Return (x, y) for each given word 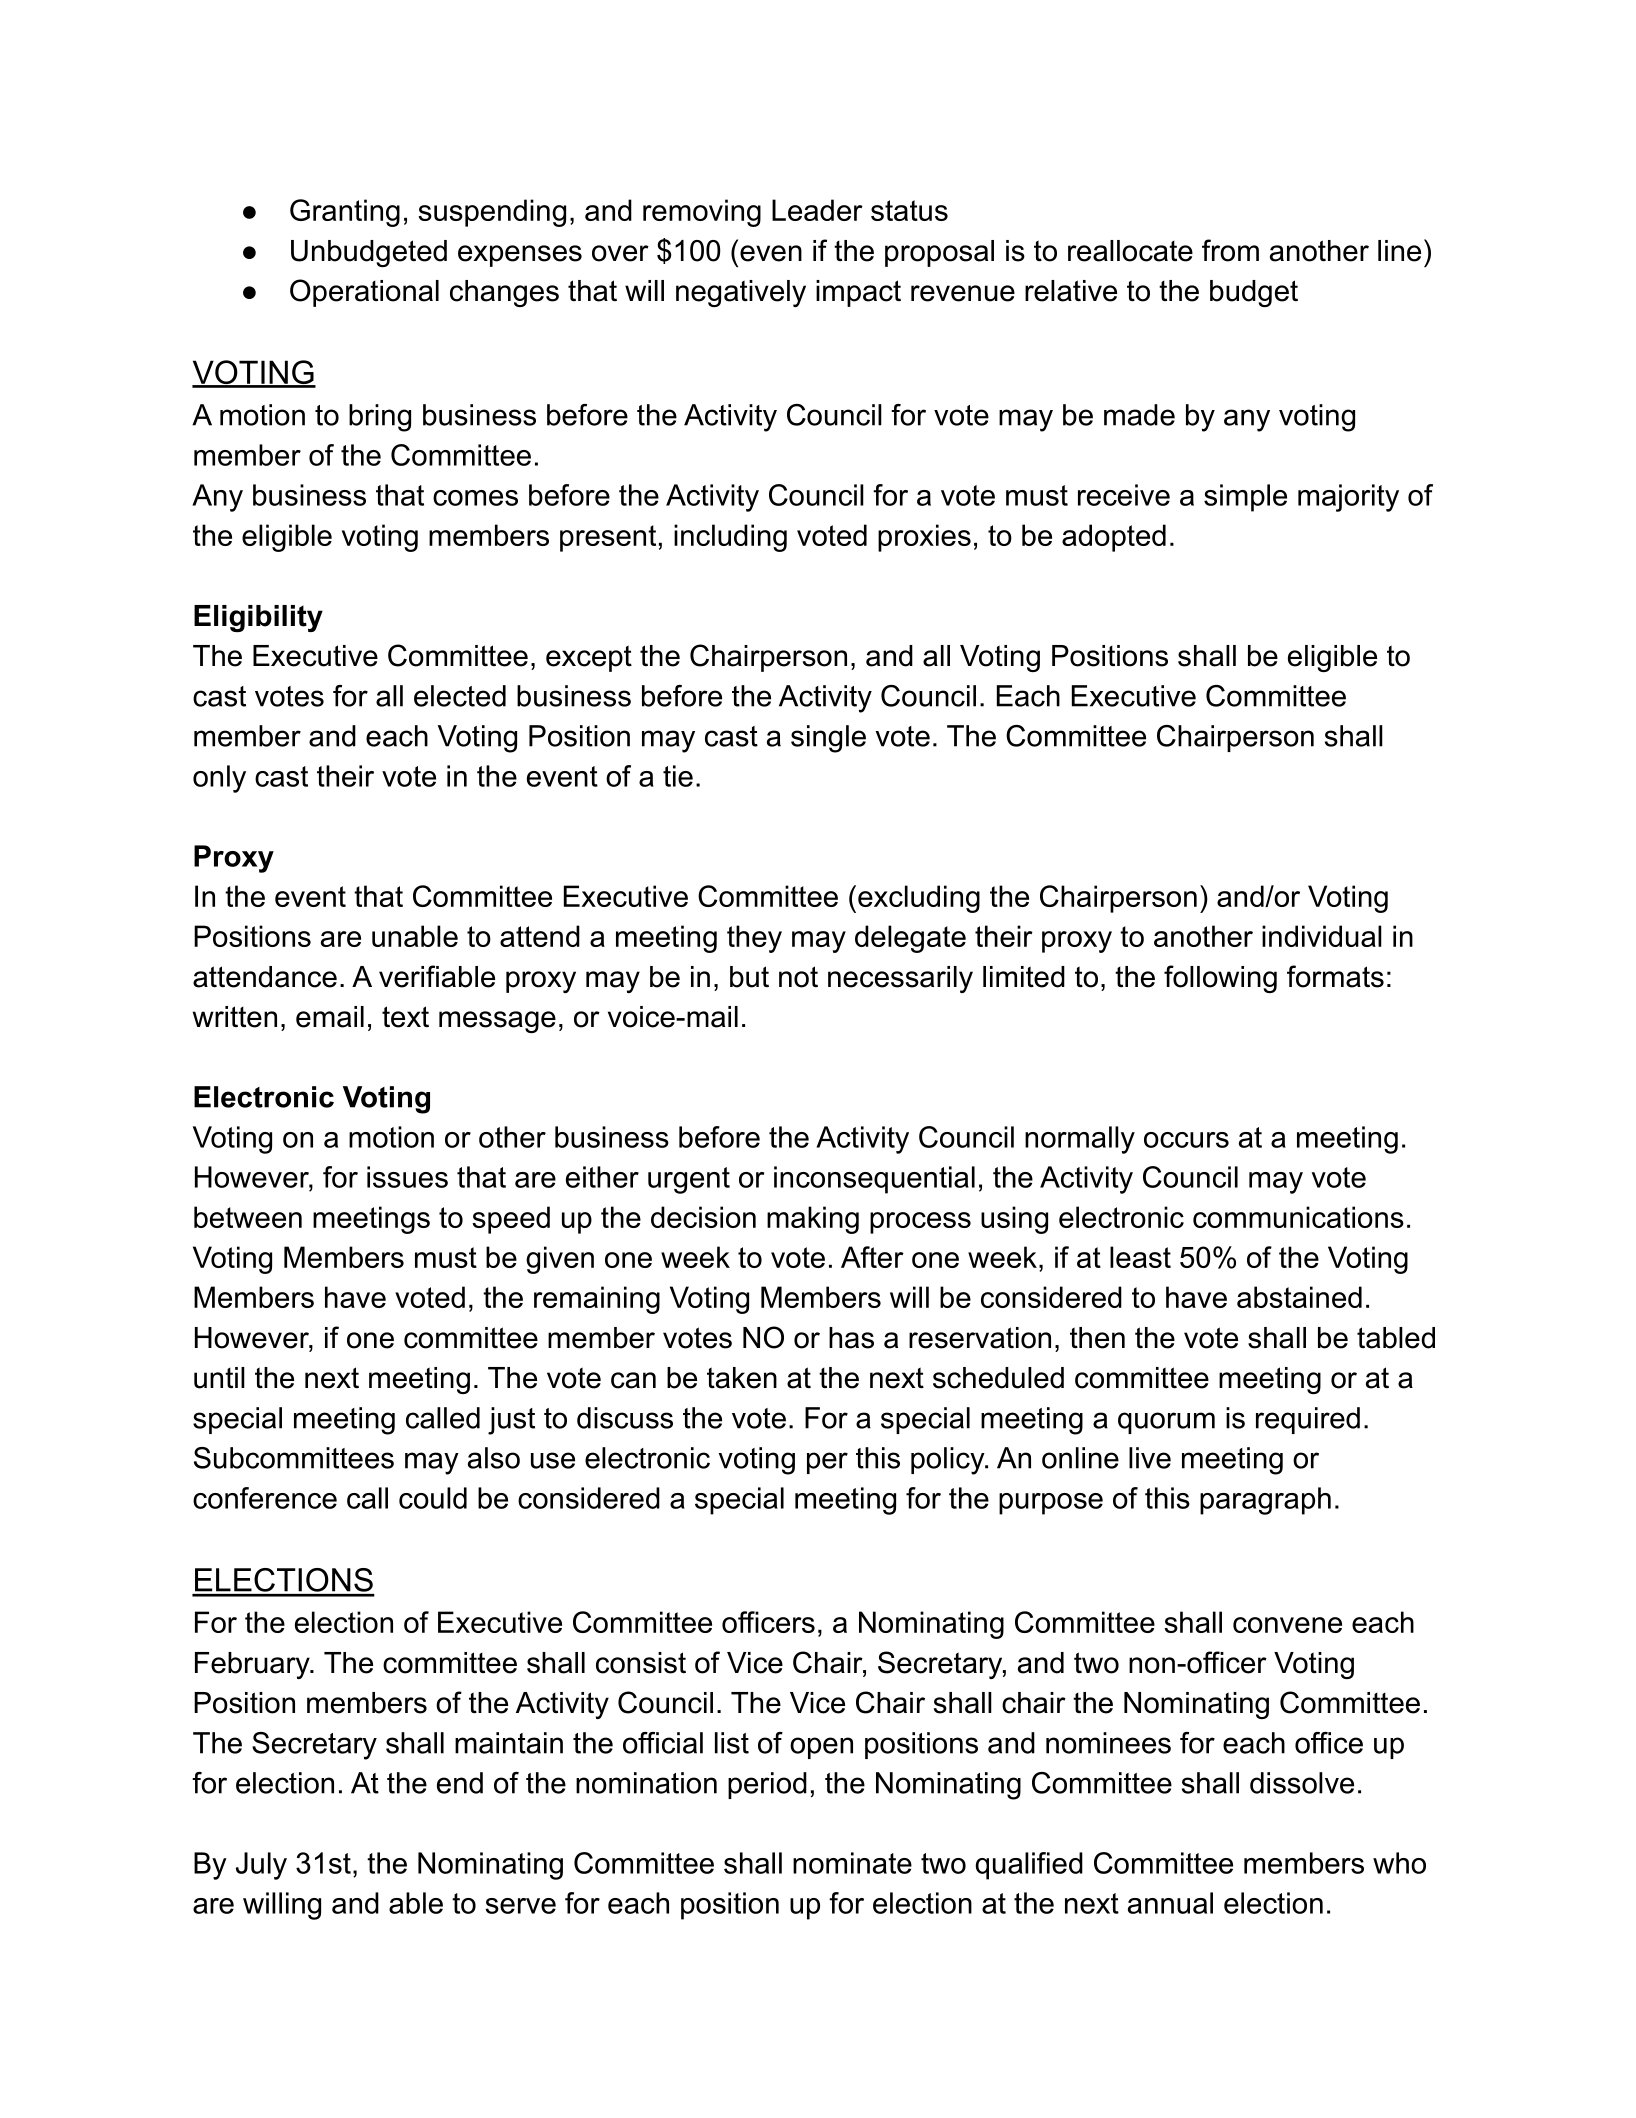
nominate (852, 1863)
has (851, 1338)
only (219, 779)
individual (1322, 936)
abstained (1299, 1297)
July (261, 1866)
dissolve (1302, 1783)
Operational (364, 293)
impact (858, 293)
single (828, 739)
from (1230, 250)
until (219, 1378)
